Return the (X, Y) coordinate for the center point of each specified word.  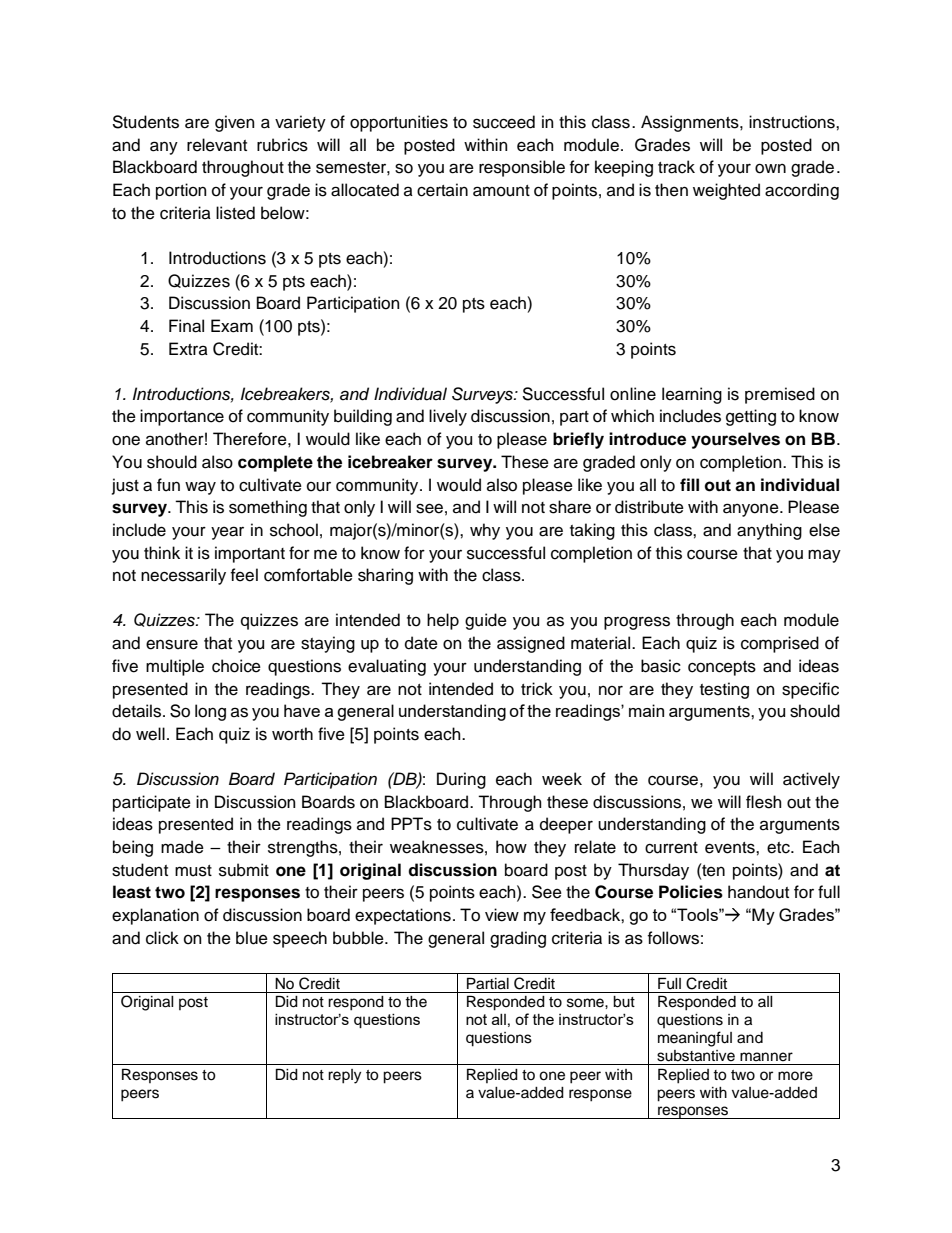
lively (448, 417)
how (511, 847)
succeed (504, 122)
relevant (217, 145)
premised (780, 395)
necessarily (183, 576)
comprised (780, 644)
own (770, 168)
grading (518, 939)
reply (344, 1076)
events (731, 848)
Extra (188, 348)
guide (486, 621)
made (182, 847)
